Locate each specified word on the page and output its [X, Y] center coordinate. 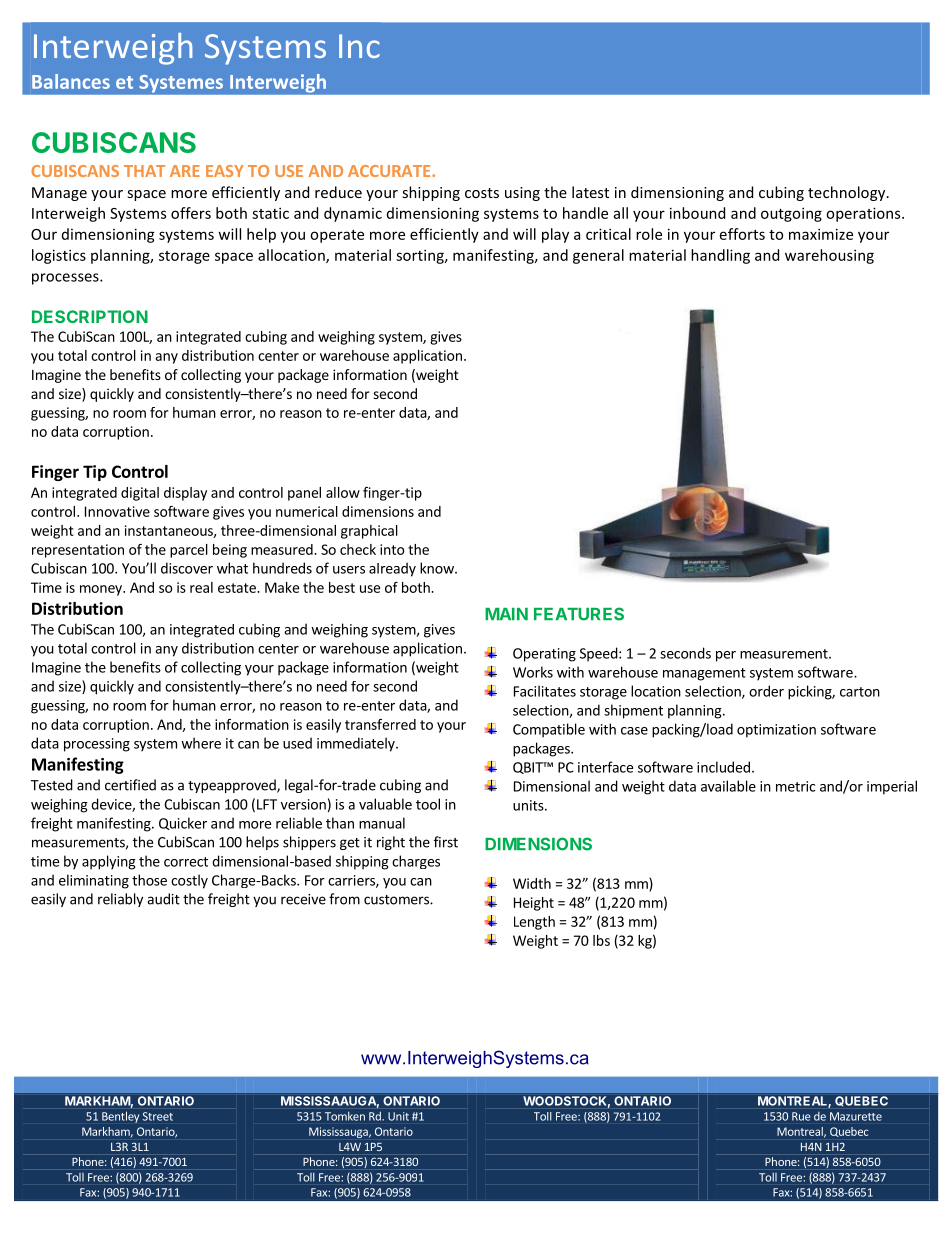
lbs [601, 940]
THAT [144, 171]
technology [848, 193]
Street [158, 1116]
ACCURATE [390, 171]
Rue [801, 1116]
